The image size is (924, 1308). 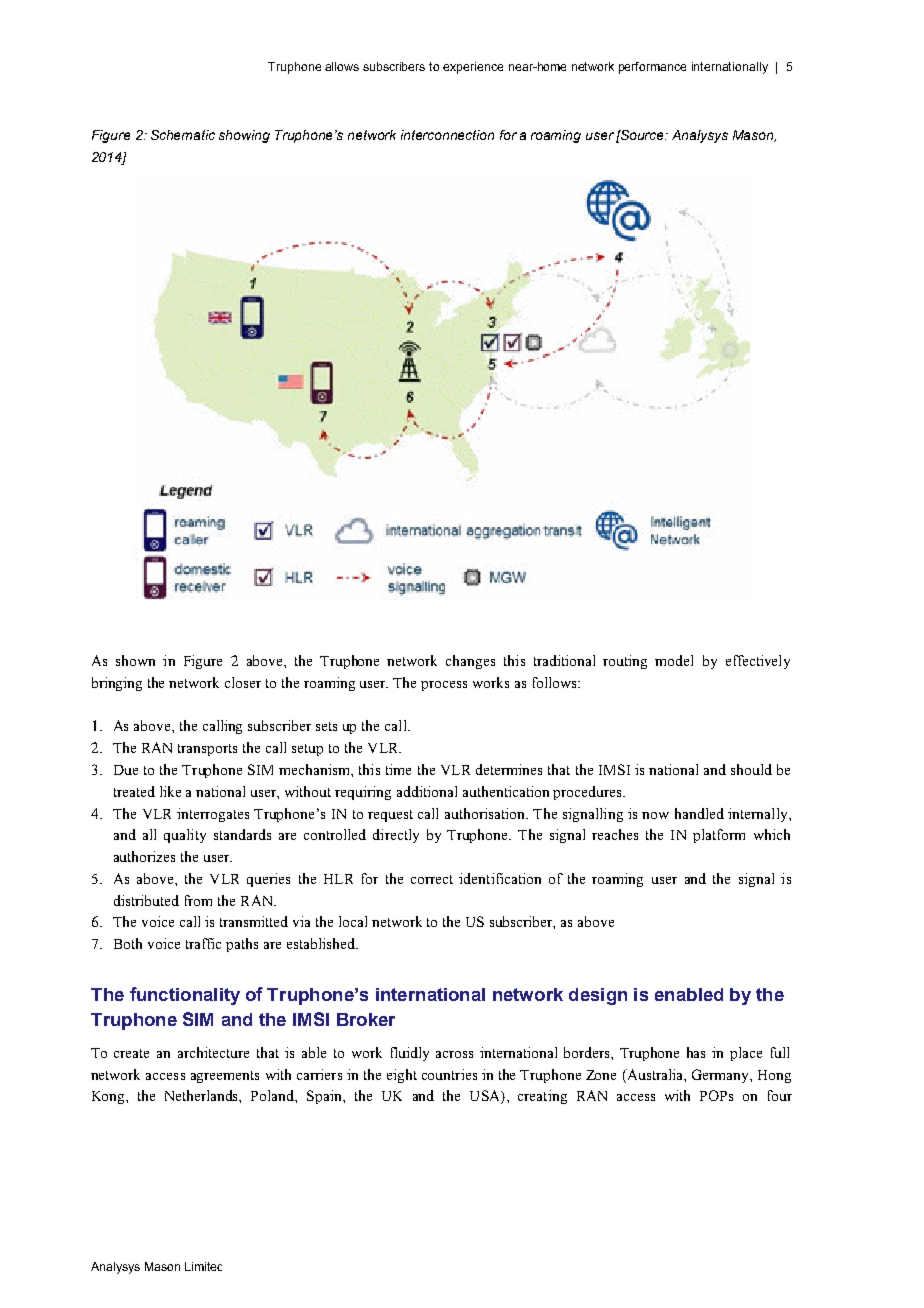 What do you see at coordinates (470, 662) in the screenshot?
I see `changes` at bounding box center [470, 662].
